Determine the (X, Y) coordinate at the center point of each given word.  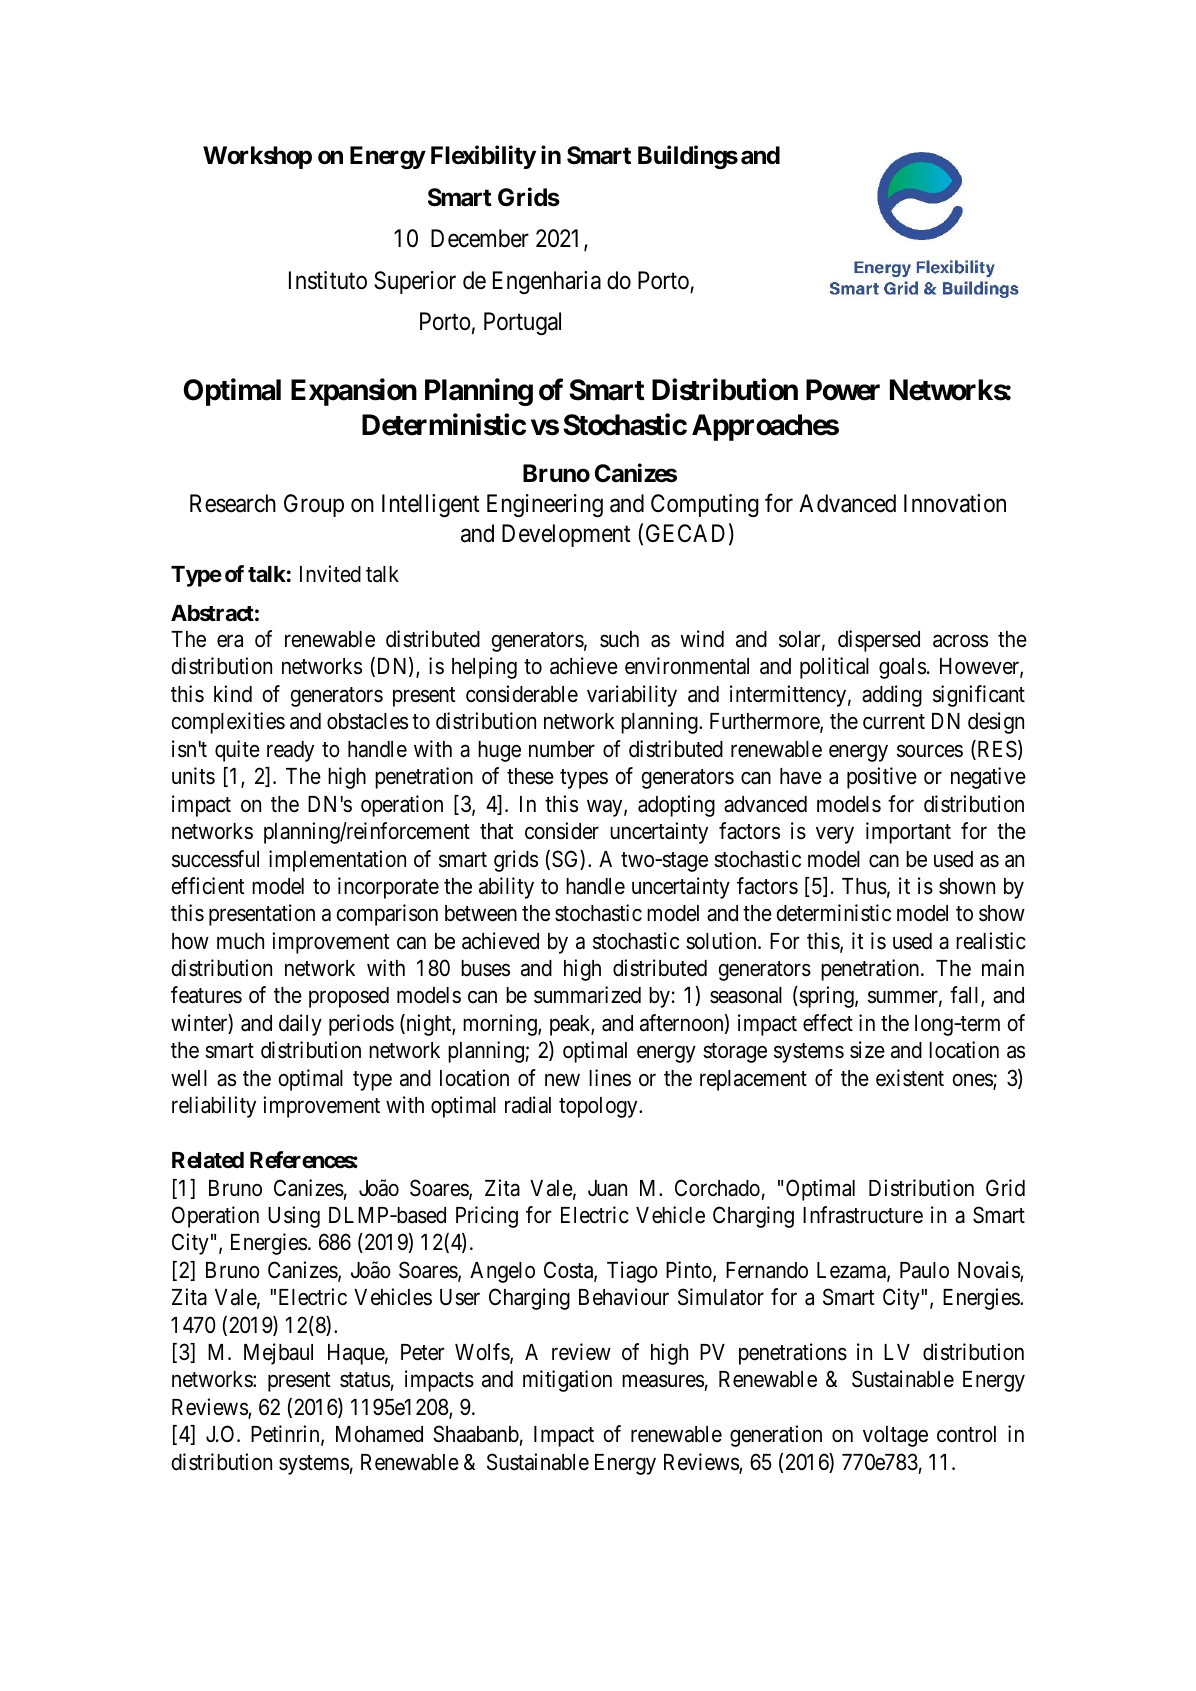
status (365, 1380)
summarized (587, 995)
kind (233, 694)
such (619, 639)
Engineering (545, 505)
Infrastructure (863, 1215)
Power (843, 390)
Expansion (354, 392)
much (240, 941)
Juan (607, 1188)
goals (902, 668)
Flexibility (483, 157)
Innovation (955, 503)
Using (294, 1217)
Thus (864, 886)
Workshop (257, 157)
